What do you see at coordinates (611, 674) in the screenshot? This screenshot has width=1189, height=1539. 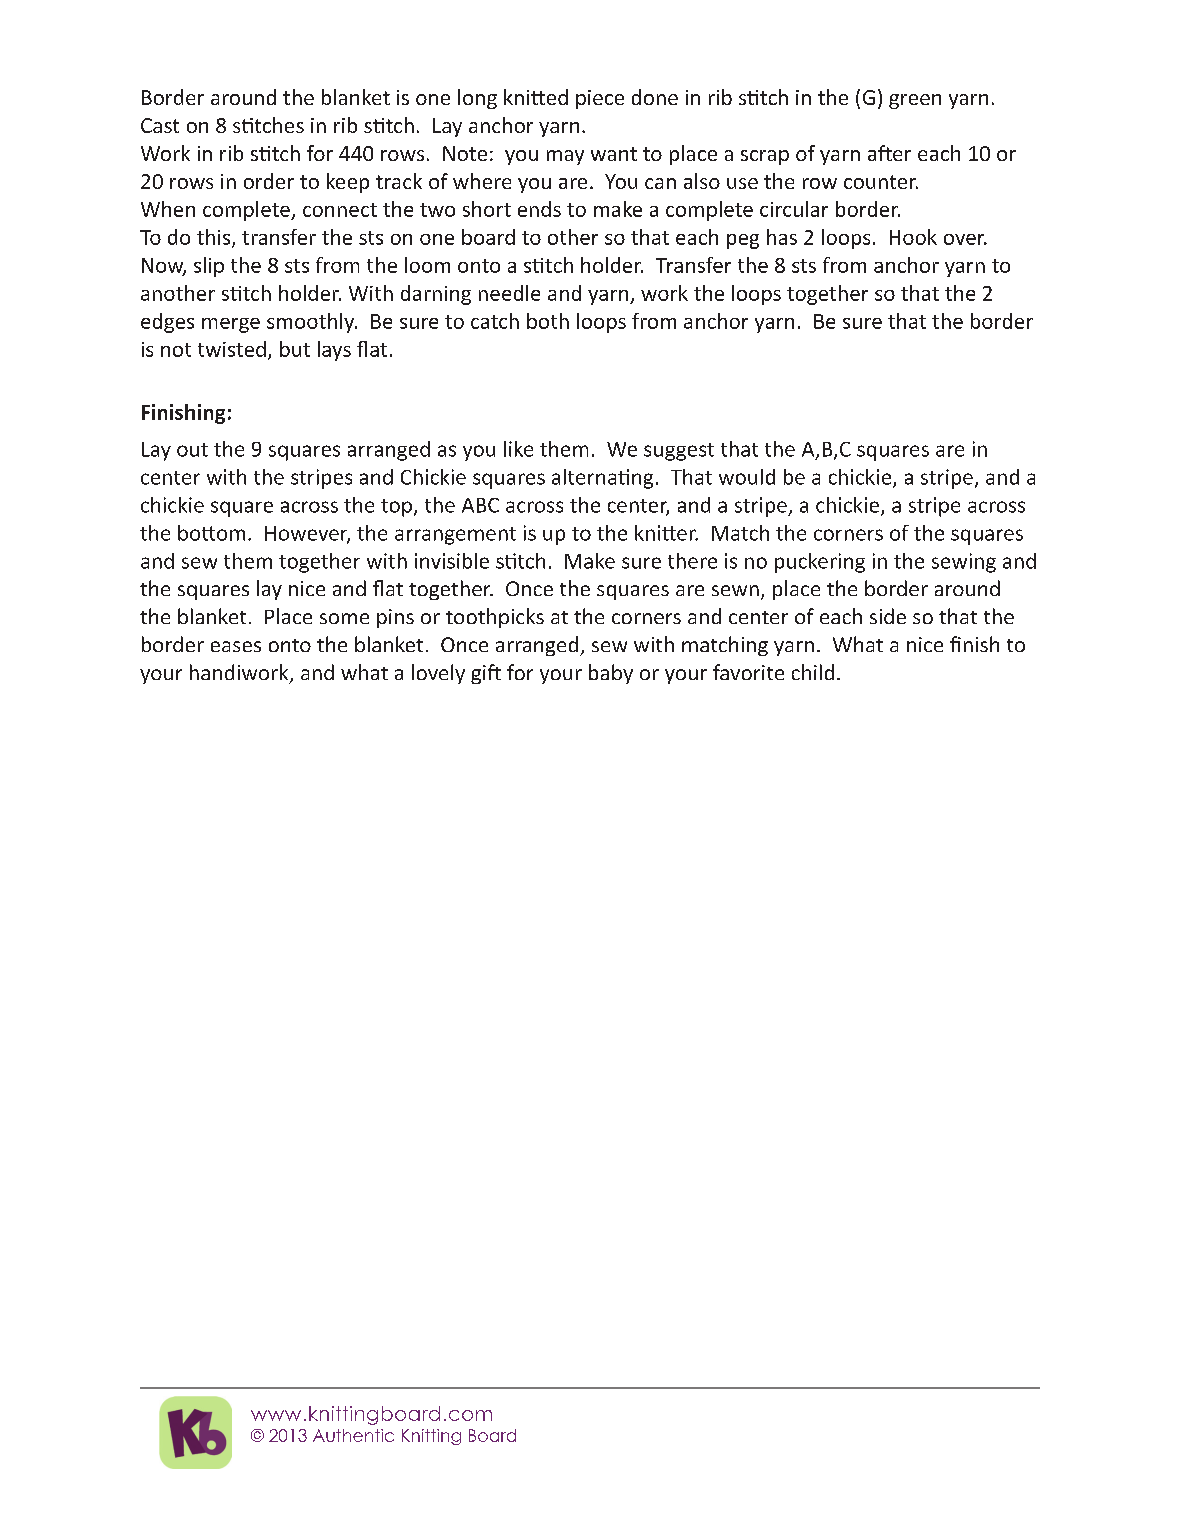 I see `baby` at bounding box center [611, 674].
